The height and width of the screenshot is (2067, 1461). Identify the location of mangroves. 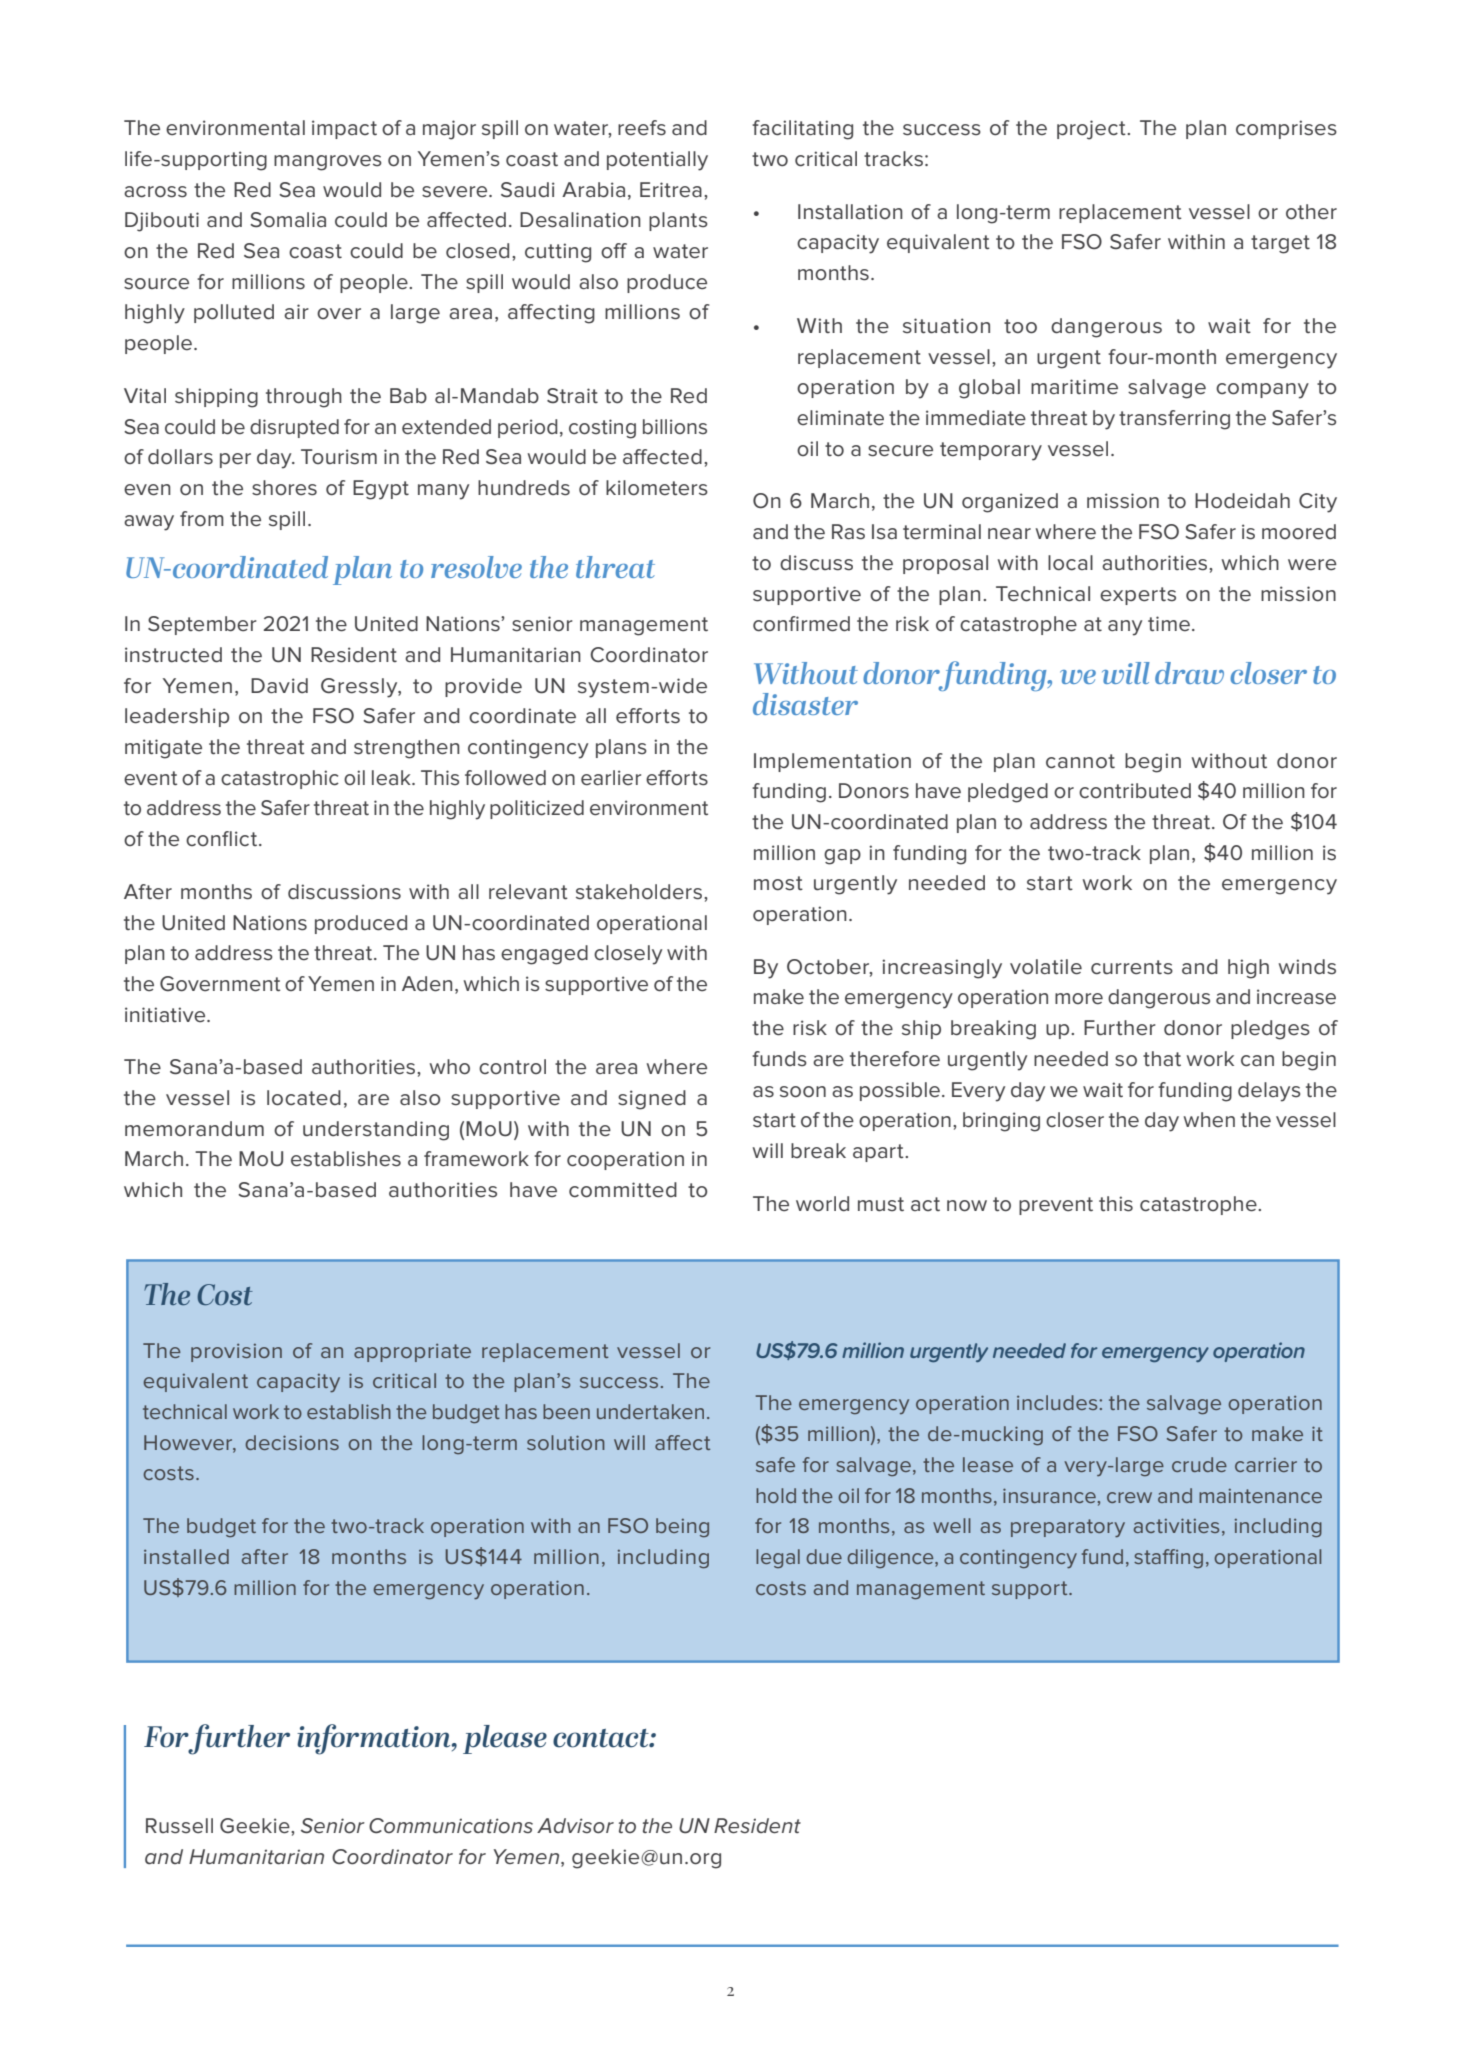
(328, 163).
